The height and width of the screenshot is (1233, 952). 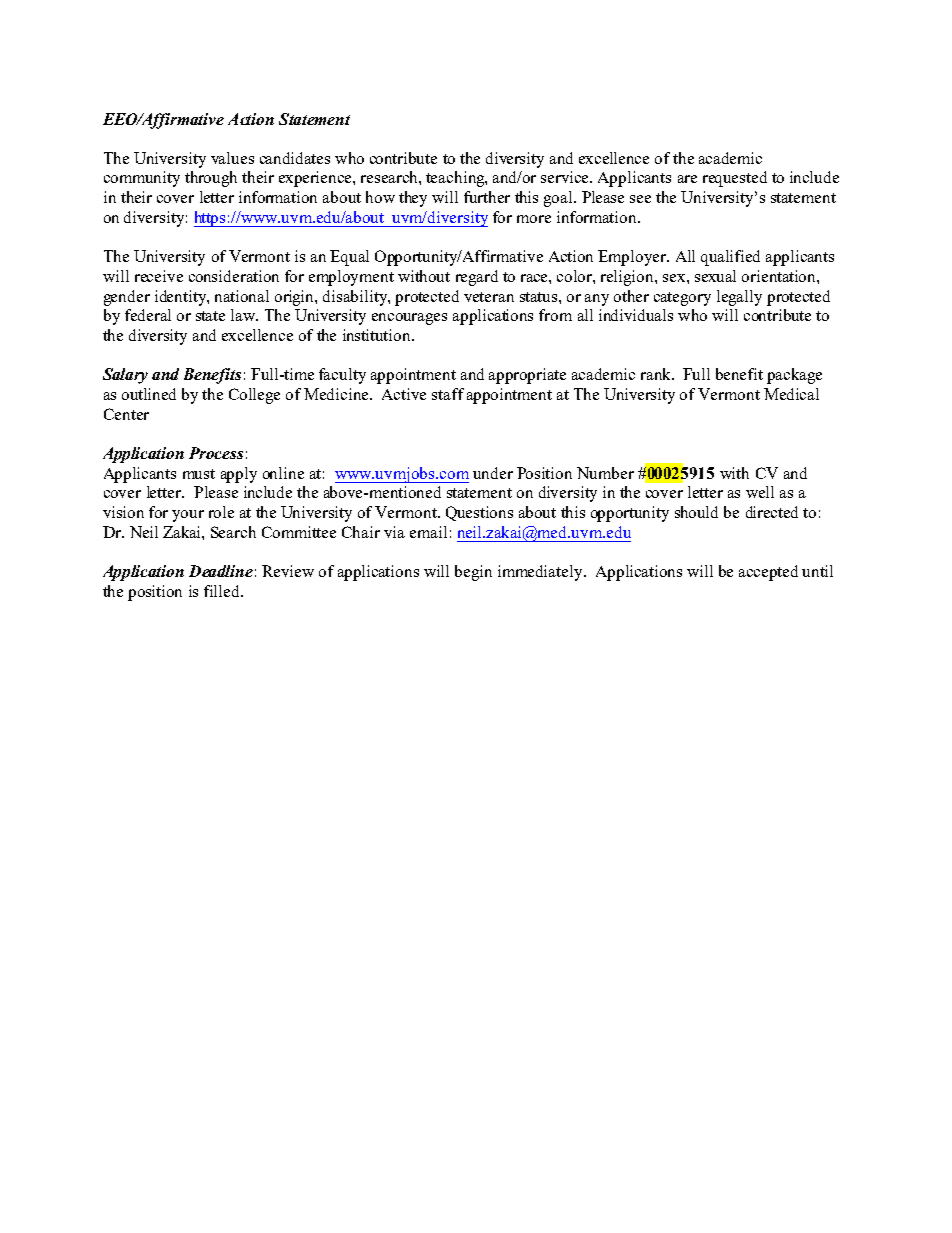 I want to click on under, so click(x=493, y=473).
